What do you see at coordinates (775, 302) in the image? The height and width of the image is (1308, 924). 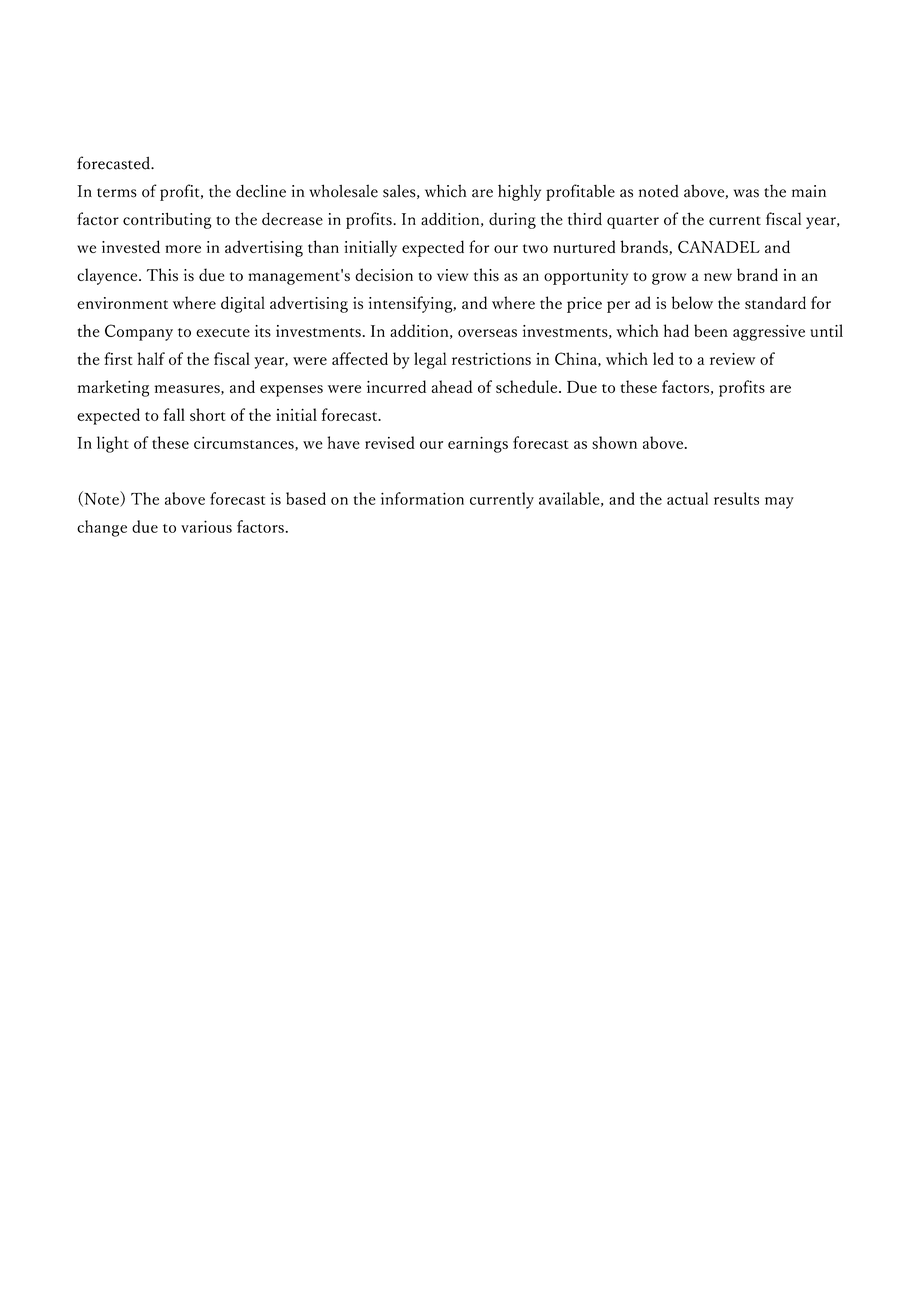 I see `standard` at bounding box center [775, 302].
